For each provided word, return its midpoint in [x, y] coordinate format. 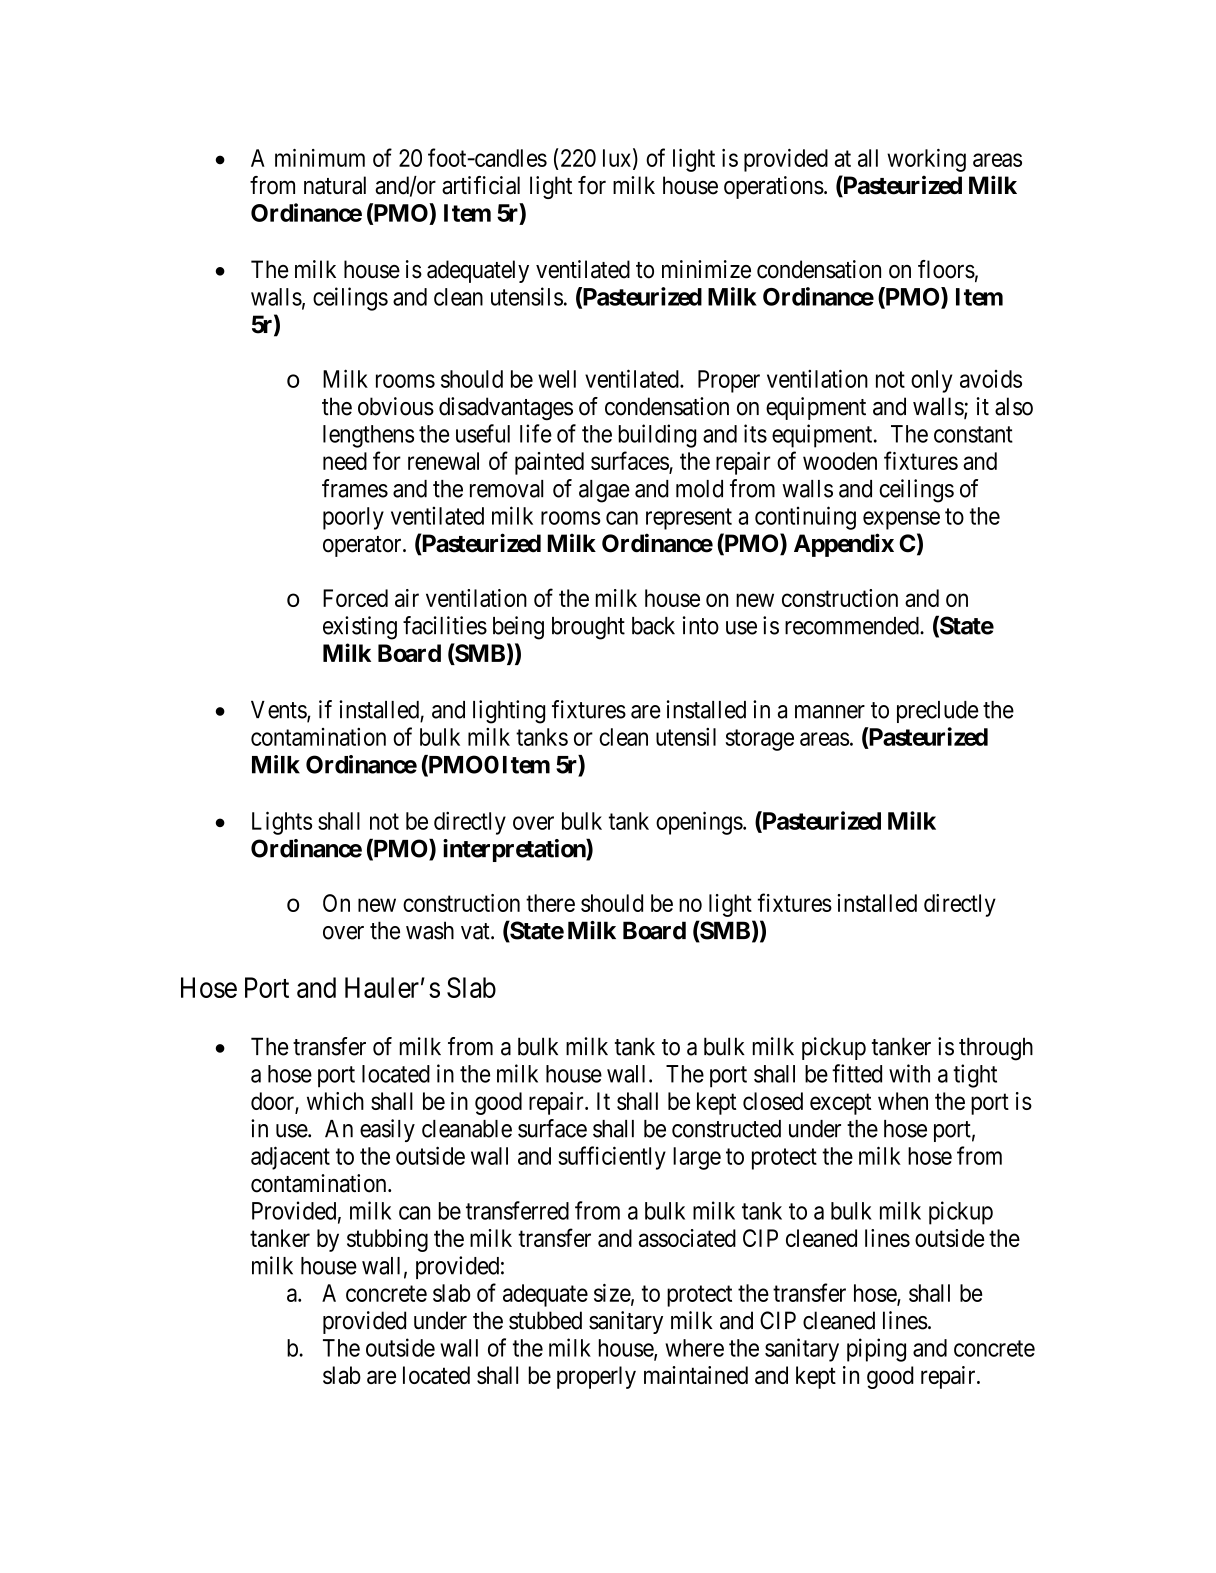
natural [335, 185]
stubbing [387, 1240]
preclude [937, 712]
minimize [706, 269]
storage [760, 740]
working [926, 160]
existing [360, 628]
